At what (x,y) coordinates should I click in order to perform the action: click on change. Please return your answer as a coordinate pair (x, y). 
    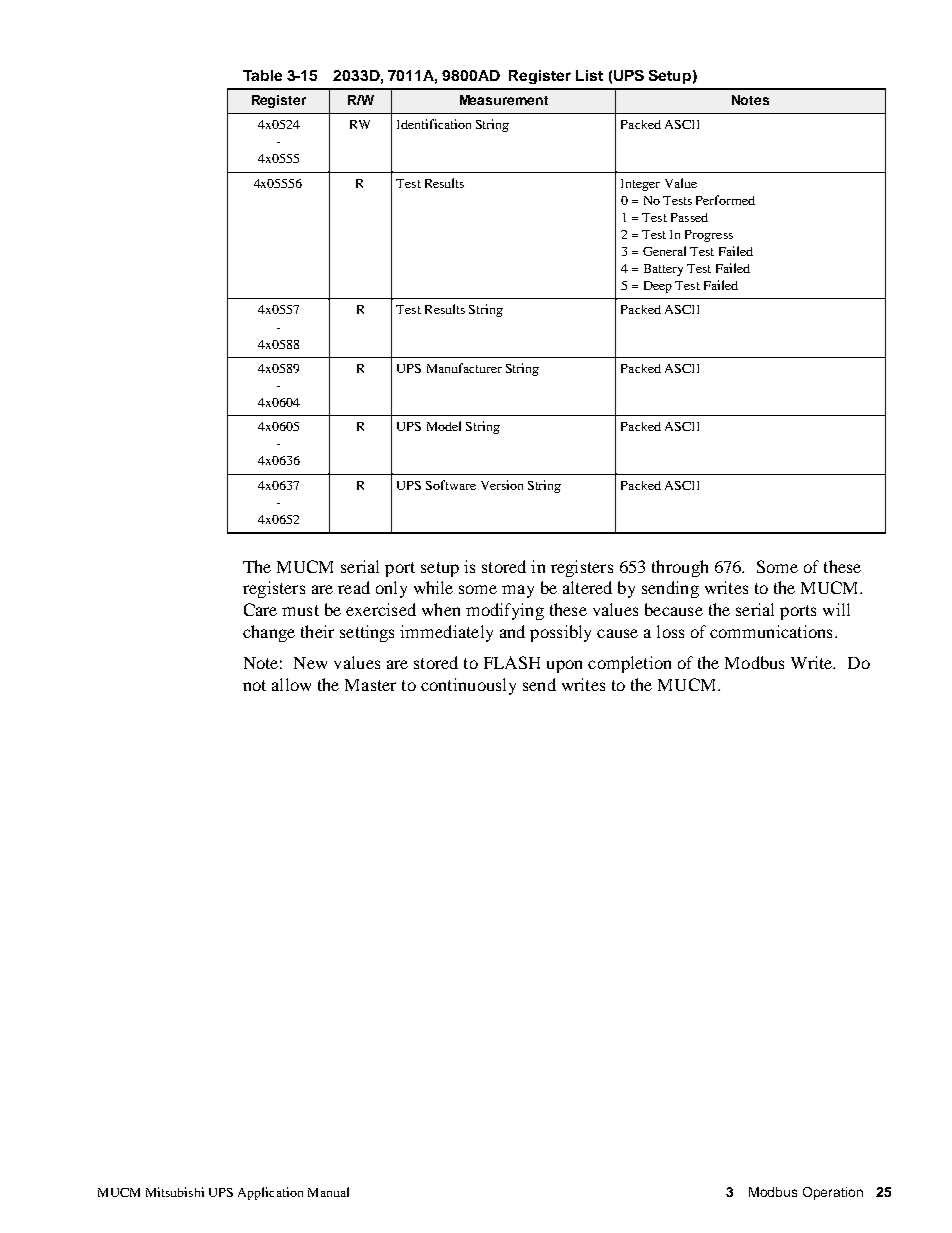
    Looking at the image, I should click on (269, 633).
